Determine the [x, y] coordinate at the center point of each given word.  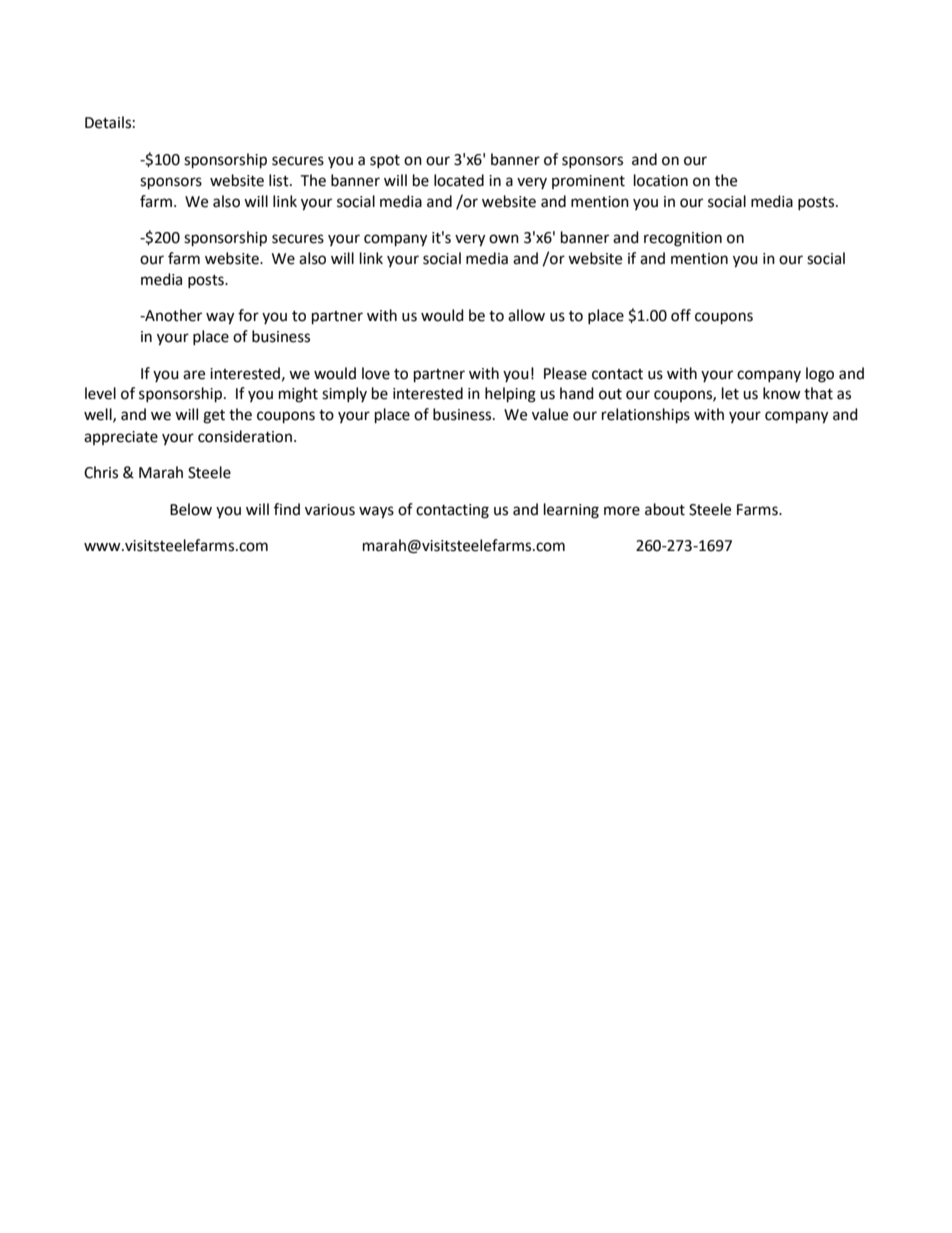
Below [191, 509]
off [681, 315]
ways [376, 512]
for [248, 315]
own [504, 239]
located [459, 180]
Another [172, 315]
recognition [683, 239]
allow [526, 315]
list [280, 180]
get [214, 417]
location [661, 180]
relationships [646, 416]
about [665, 509]
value [550, 414]
